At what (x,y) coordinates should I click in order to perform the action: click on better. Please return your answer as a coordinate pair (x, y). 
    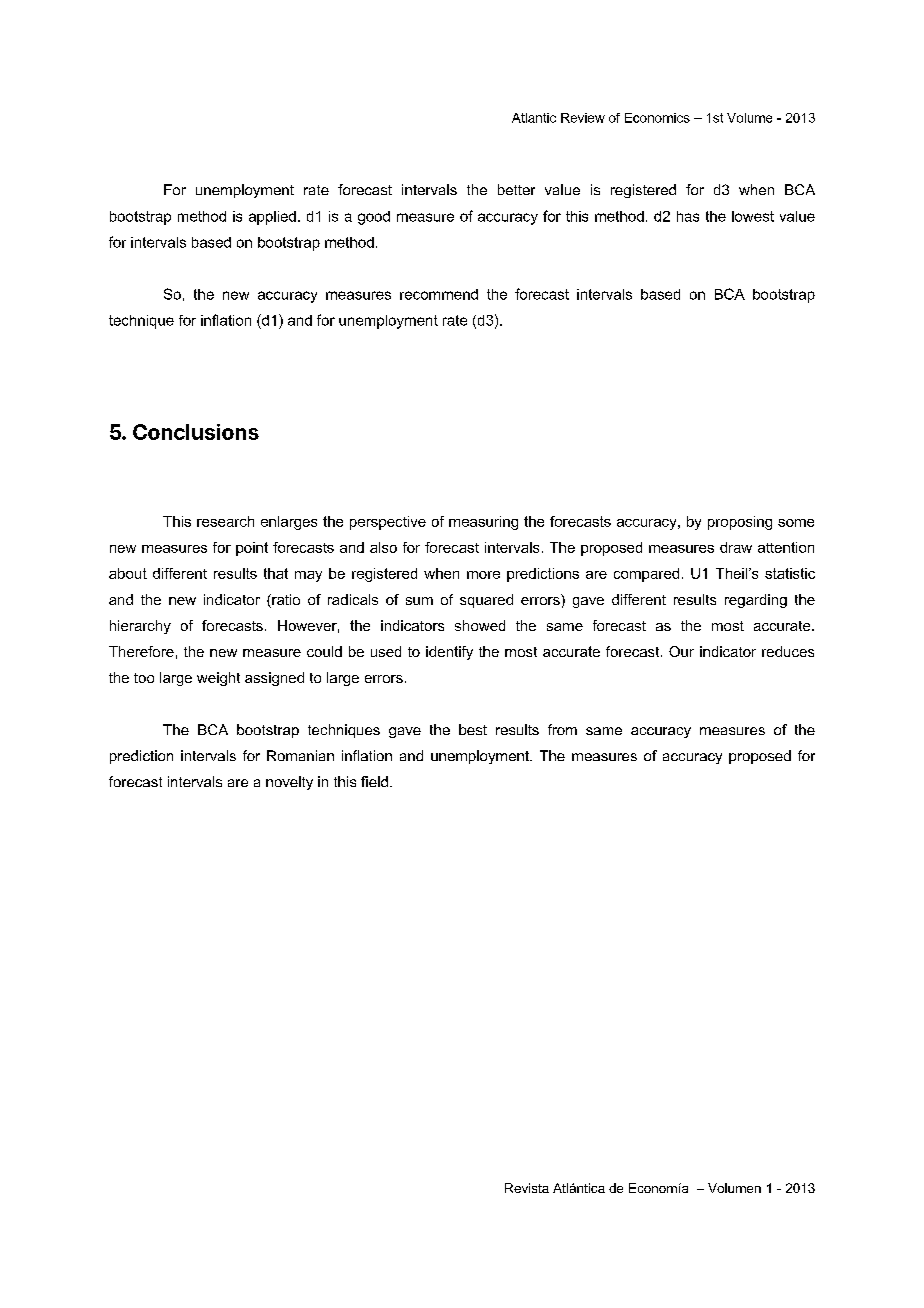
    Looking at the image, I should click on (516, 189).
